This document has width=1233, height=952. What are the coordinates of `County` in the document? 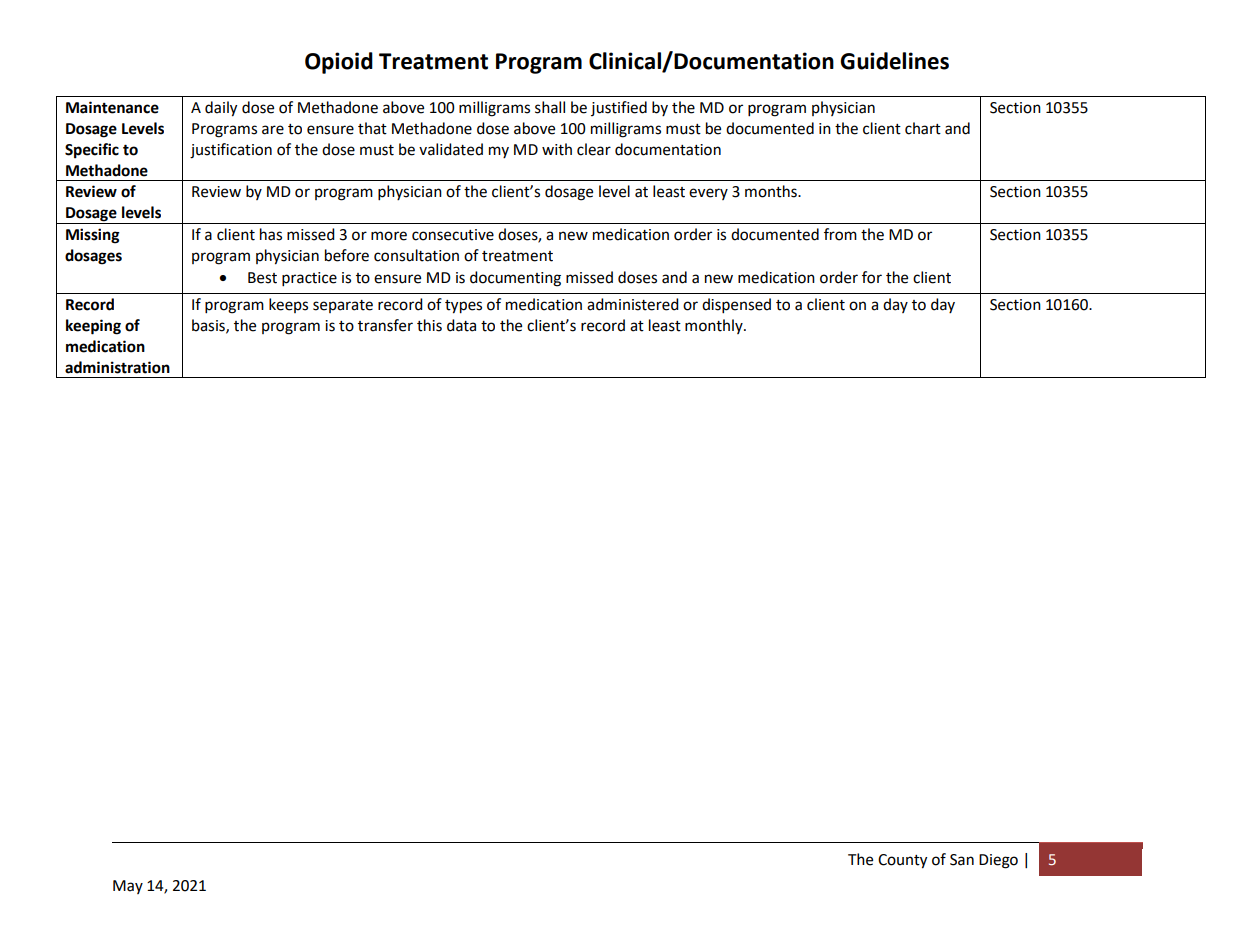 It's located at (902, 861).
